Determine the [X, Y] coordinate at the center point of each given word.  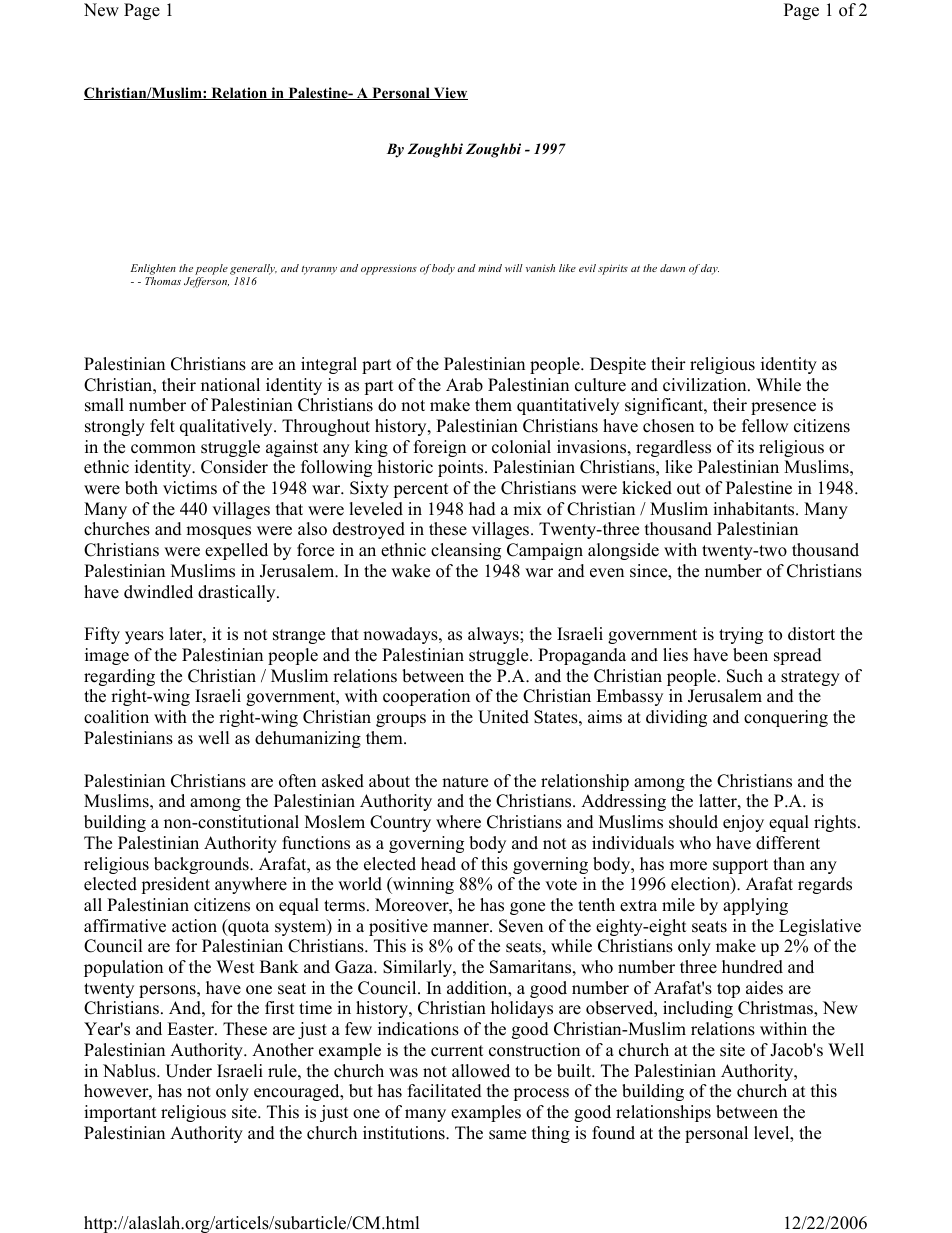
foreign [440, 448]
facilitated [445, 1091]
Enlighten [153, 271]
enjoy [743, 823]
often [297, 781]
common [163, 449]
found [613, 1133]
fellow [765, 426]
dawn [672, 268]
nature [465, 782]
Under [188, 1071]
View [449, 93]
